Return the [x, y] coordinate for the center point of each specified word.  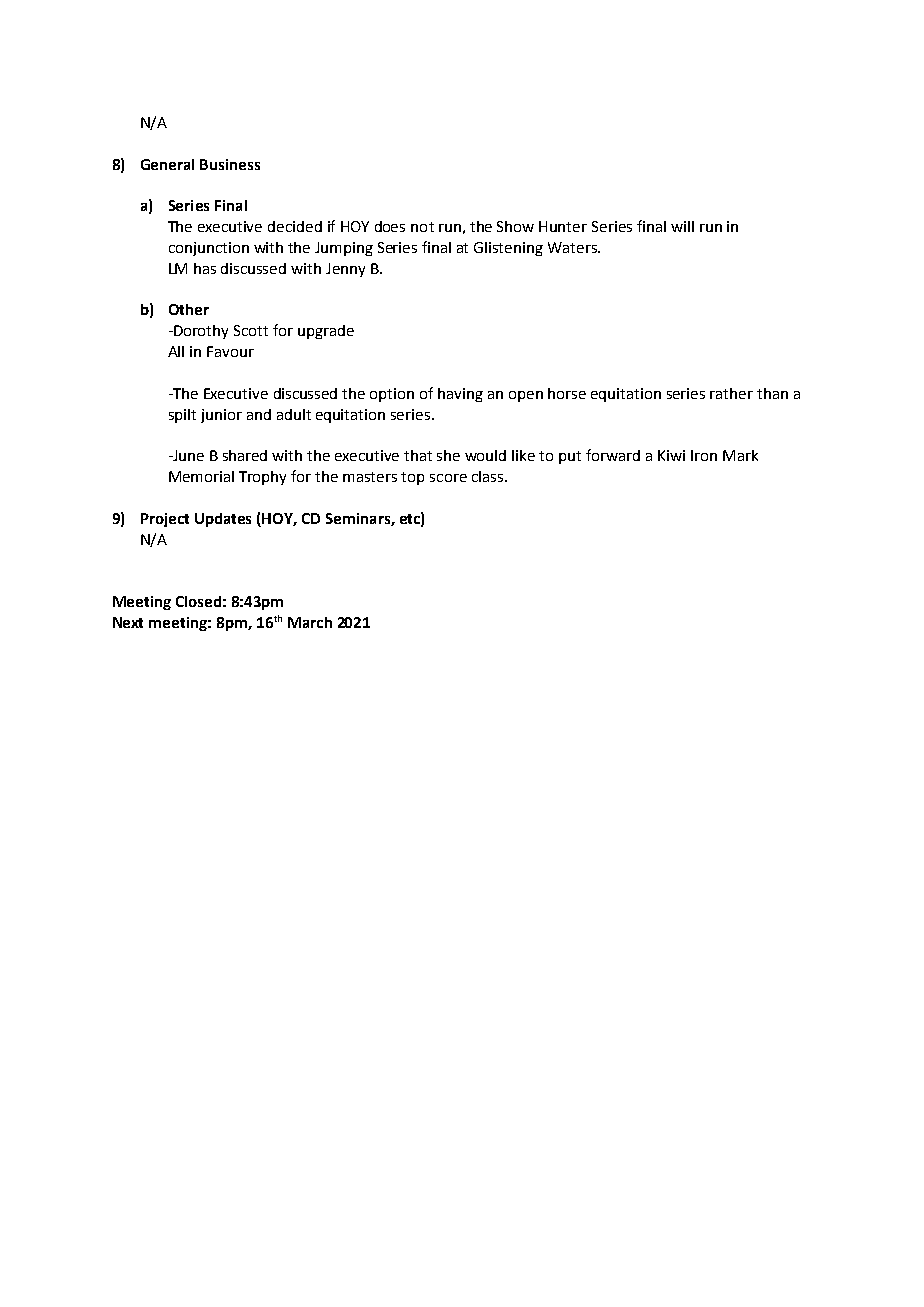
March [310, 622]
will [682, 226]
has [205, 268]
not [422, 227]
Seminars [359, 519]
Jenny [345, 270]
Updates [223, 520]
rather [731, 393]
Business [230, 164]
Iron [704, 455]
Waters [573, 247]
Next [128, 622]
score [448, 478]
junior [221, 416]
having [460, 395]
